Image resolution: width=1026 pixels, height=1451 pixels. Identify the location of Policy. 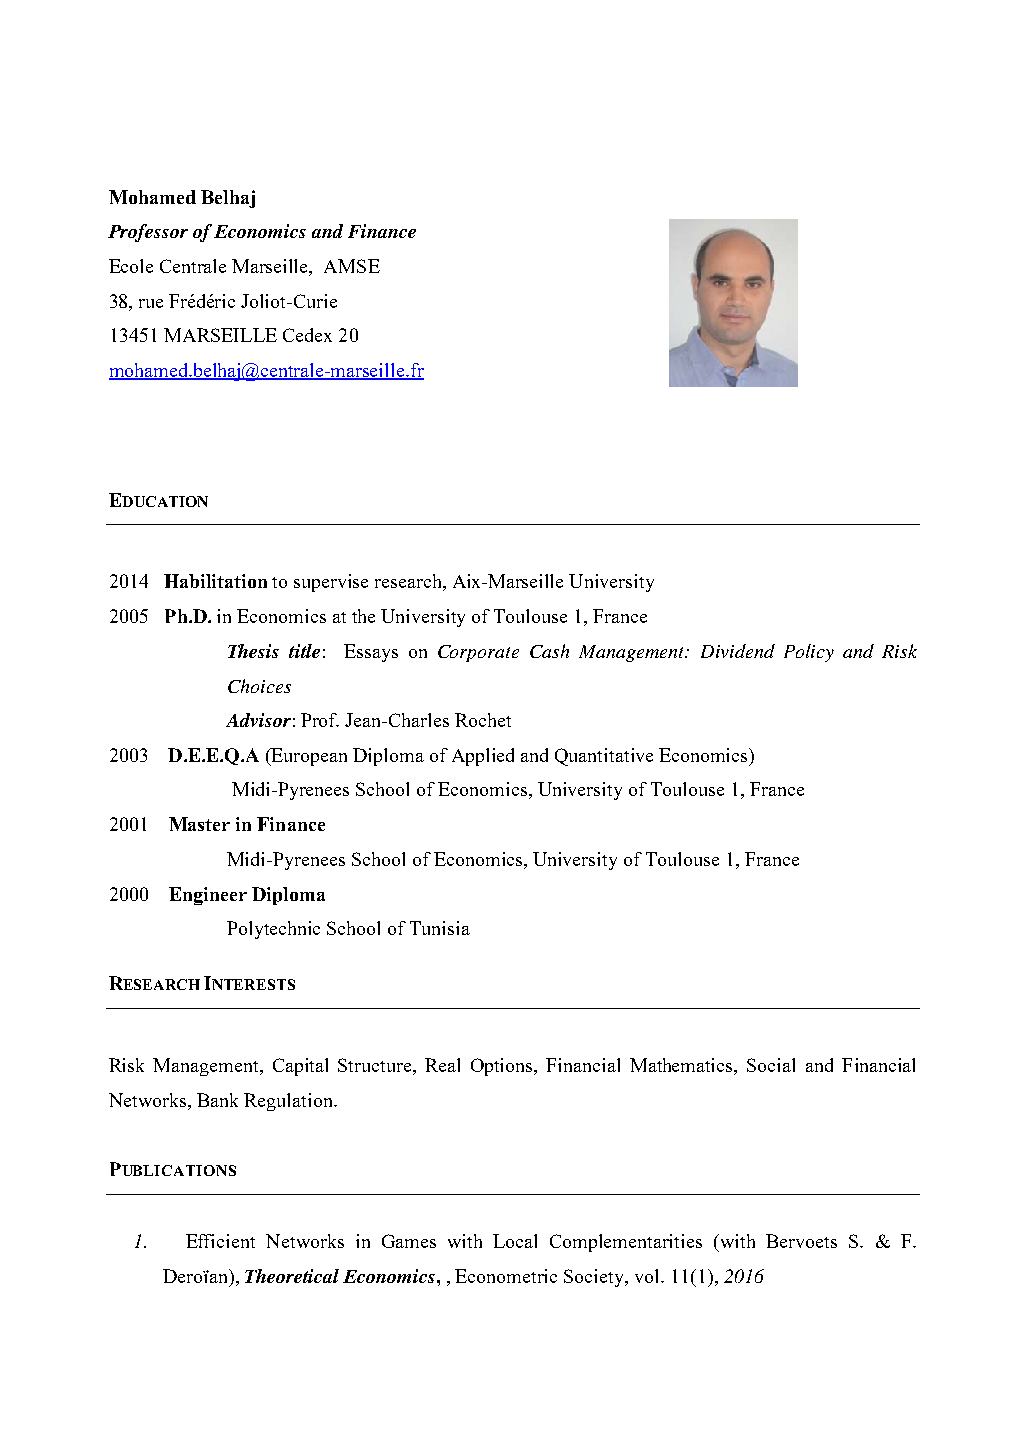
(809, 653).
